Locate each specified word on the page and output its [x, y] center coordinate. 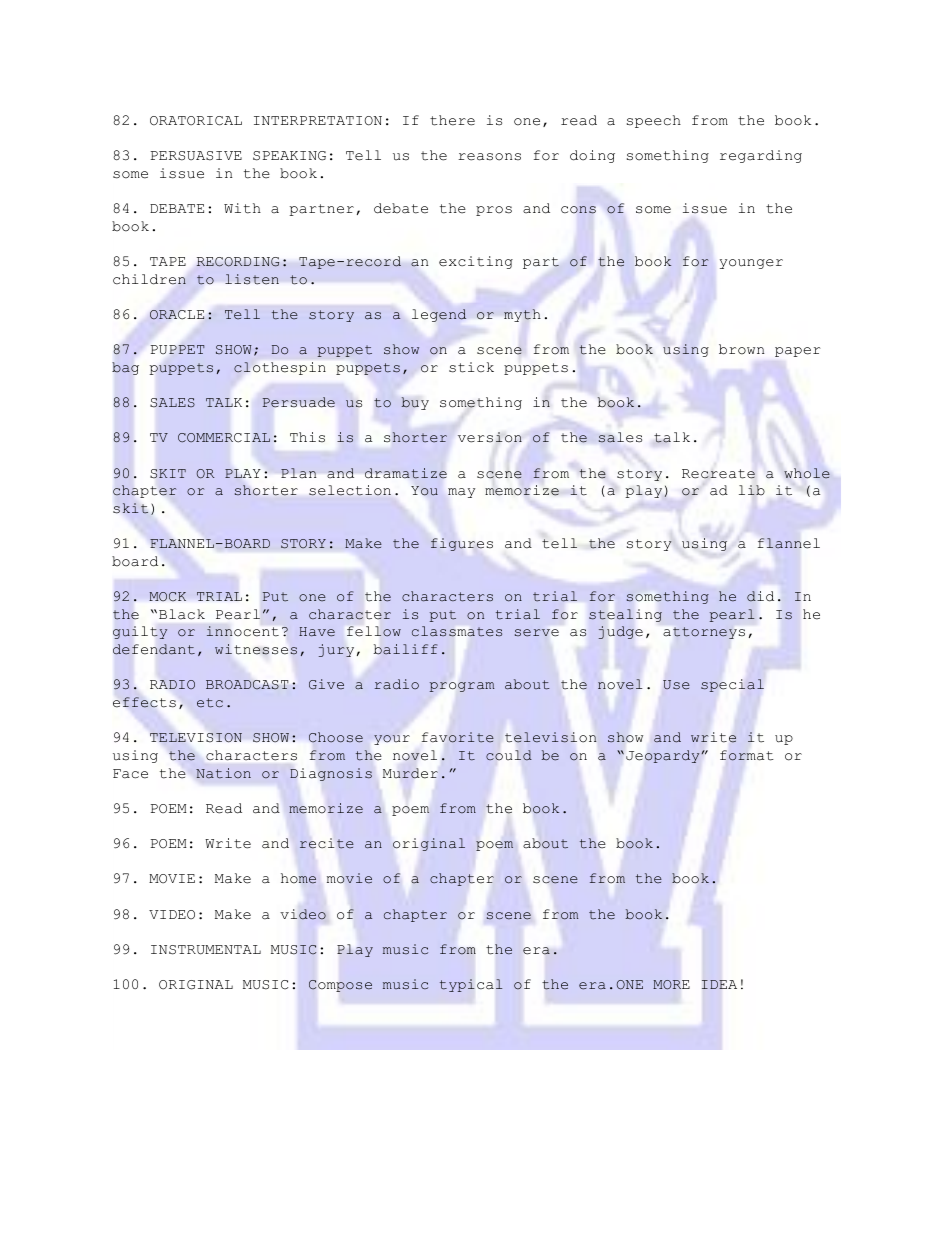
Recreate [718, 474]
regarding [761, 156]
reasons [489, 157]
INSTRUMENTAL [206, 950]
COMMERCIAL [224, 438]
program [462, 687]
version [490, 437]
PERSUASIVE [196, 156]
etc [210, 703]
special [732, 685]
